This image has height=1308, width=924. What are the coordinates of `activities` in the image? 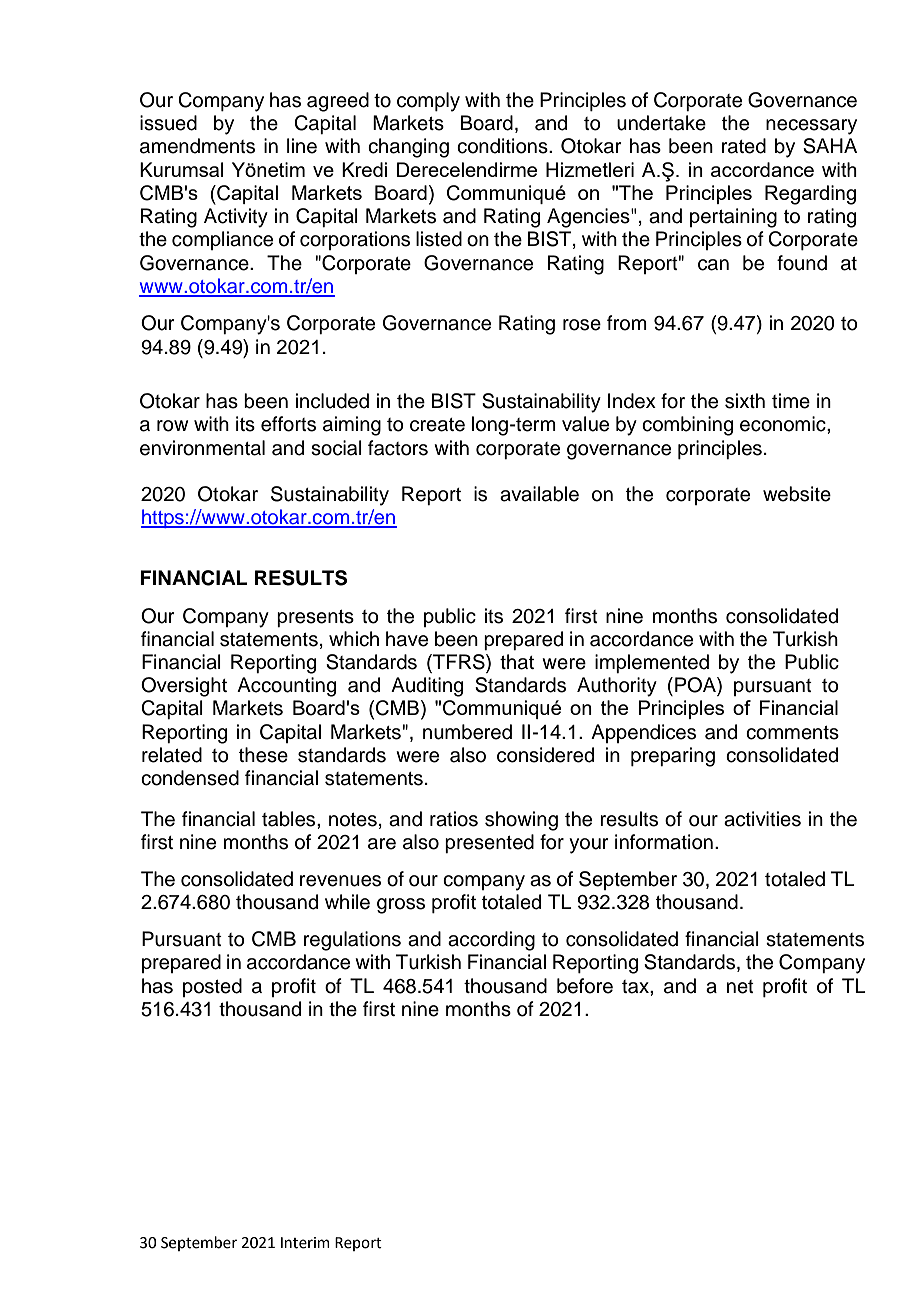 It's located at (762, 819).
